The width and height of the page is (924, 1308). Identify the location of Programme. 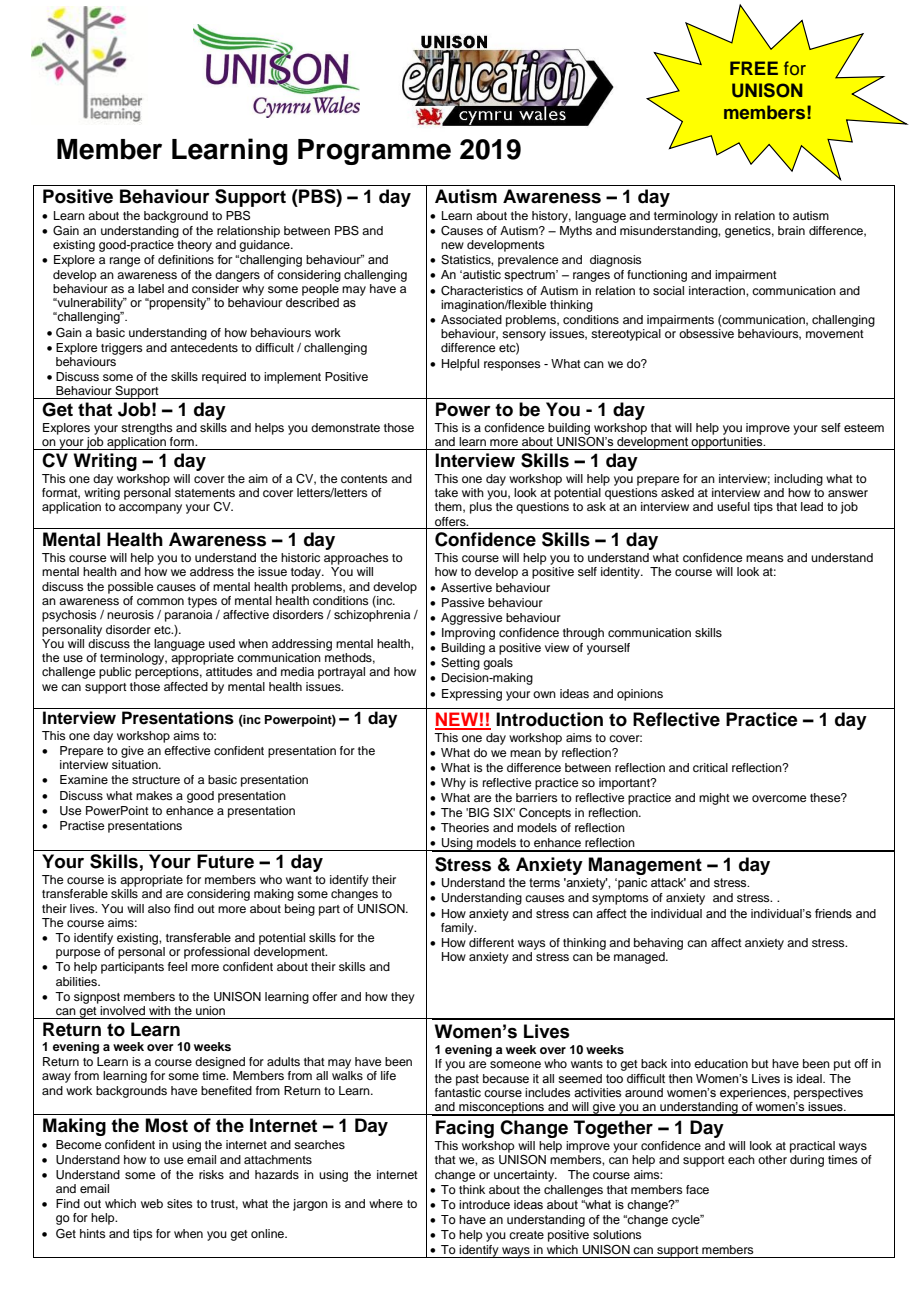
(374, 152).
